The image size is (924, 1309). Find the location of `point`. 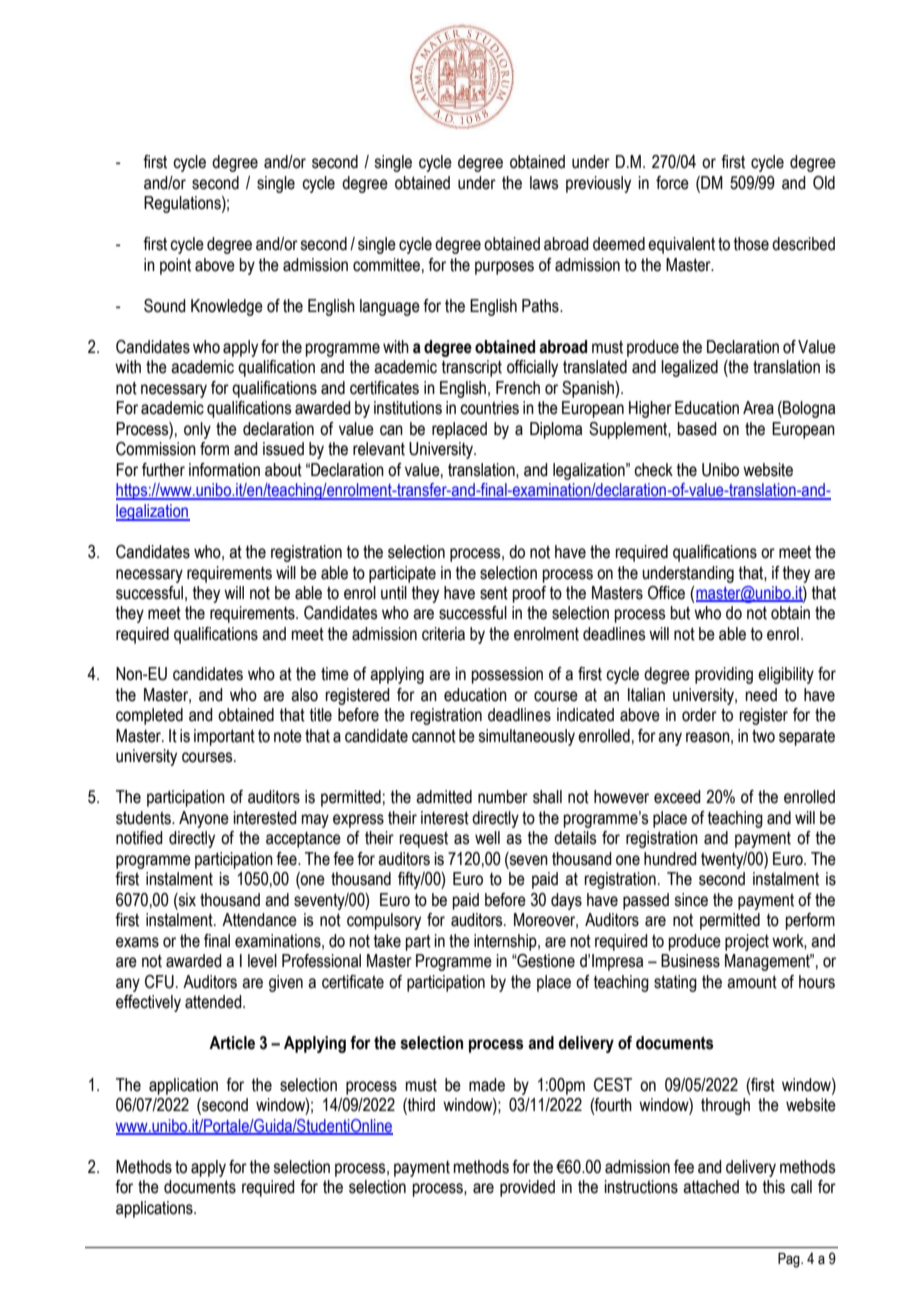

point is located at coordinates (175, 266).
